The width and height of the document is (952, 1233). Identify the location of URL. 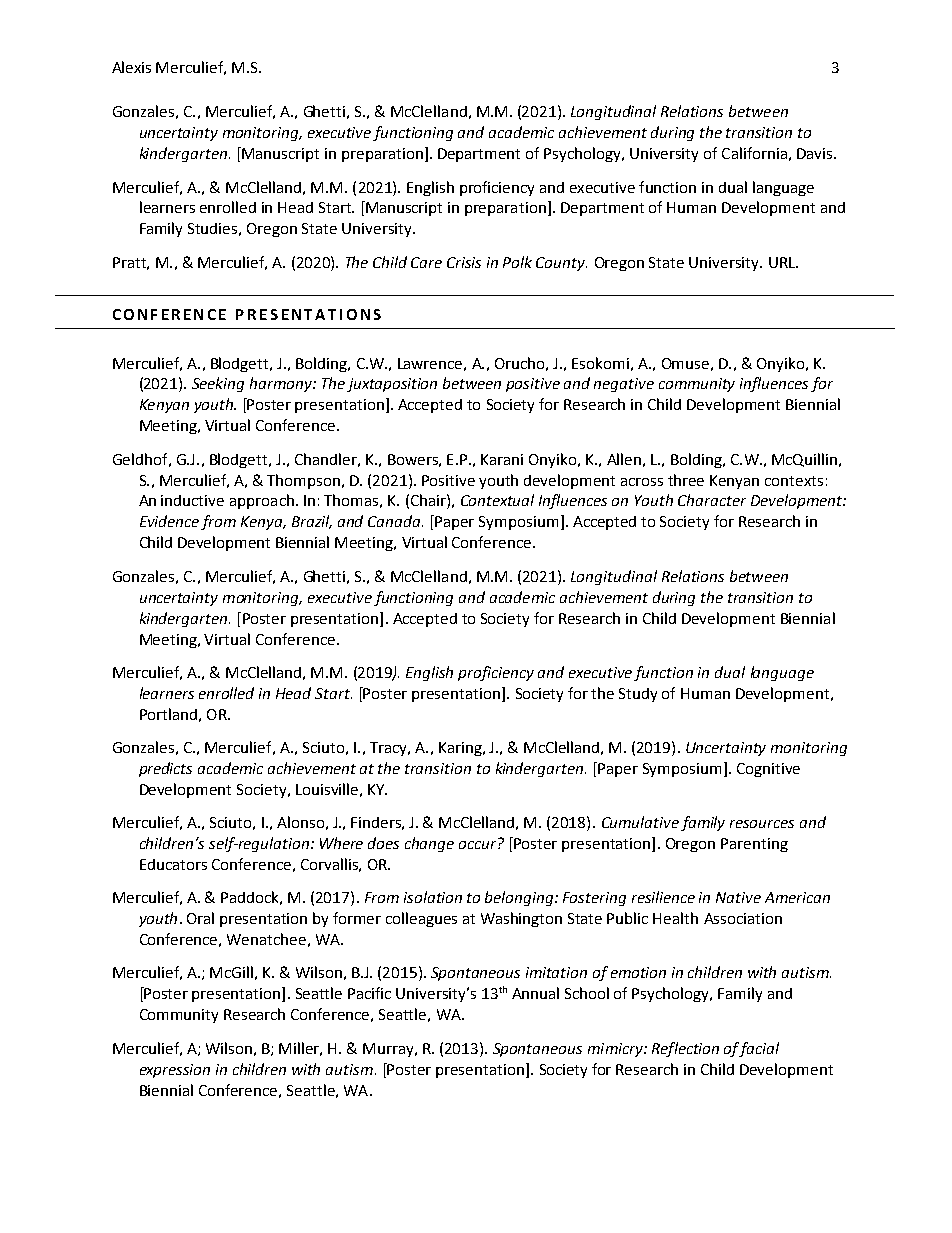
(783, 262).
